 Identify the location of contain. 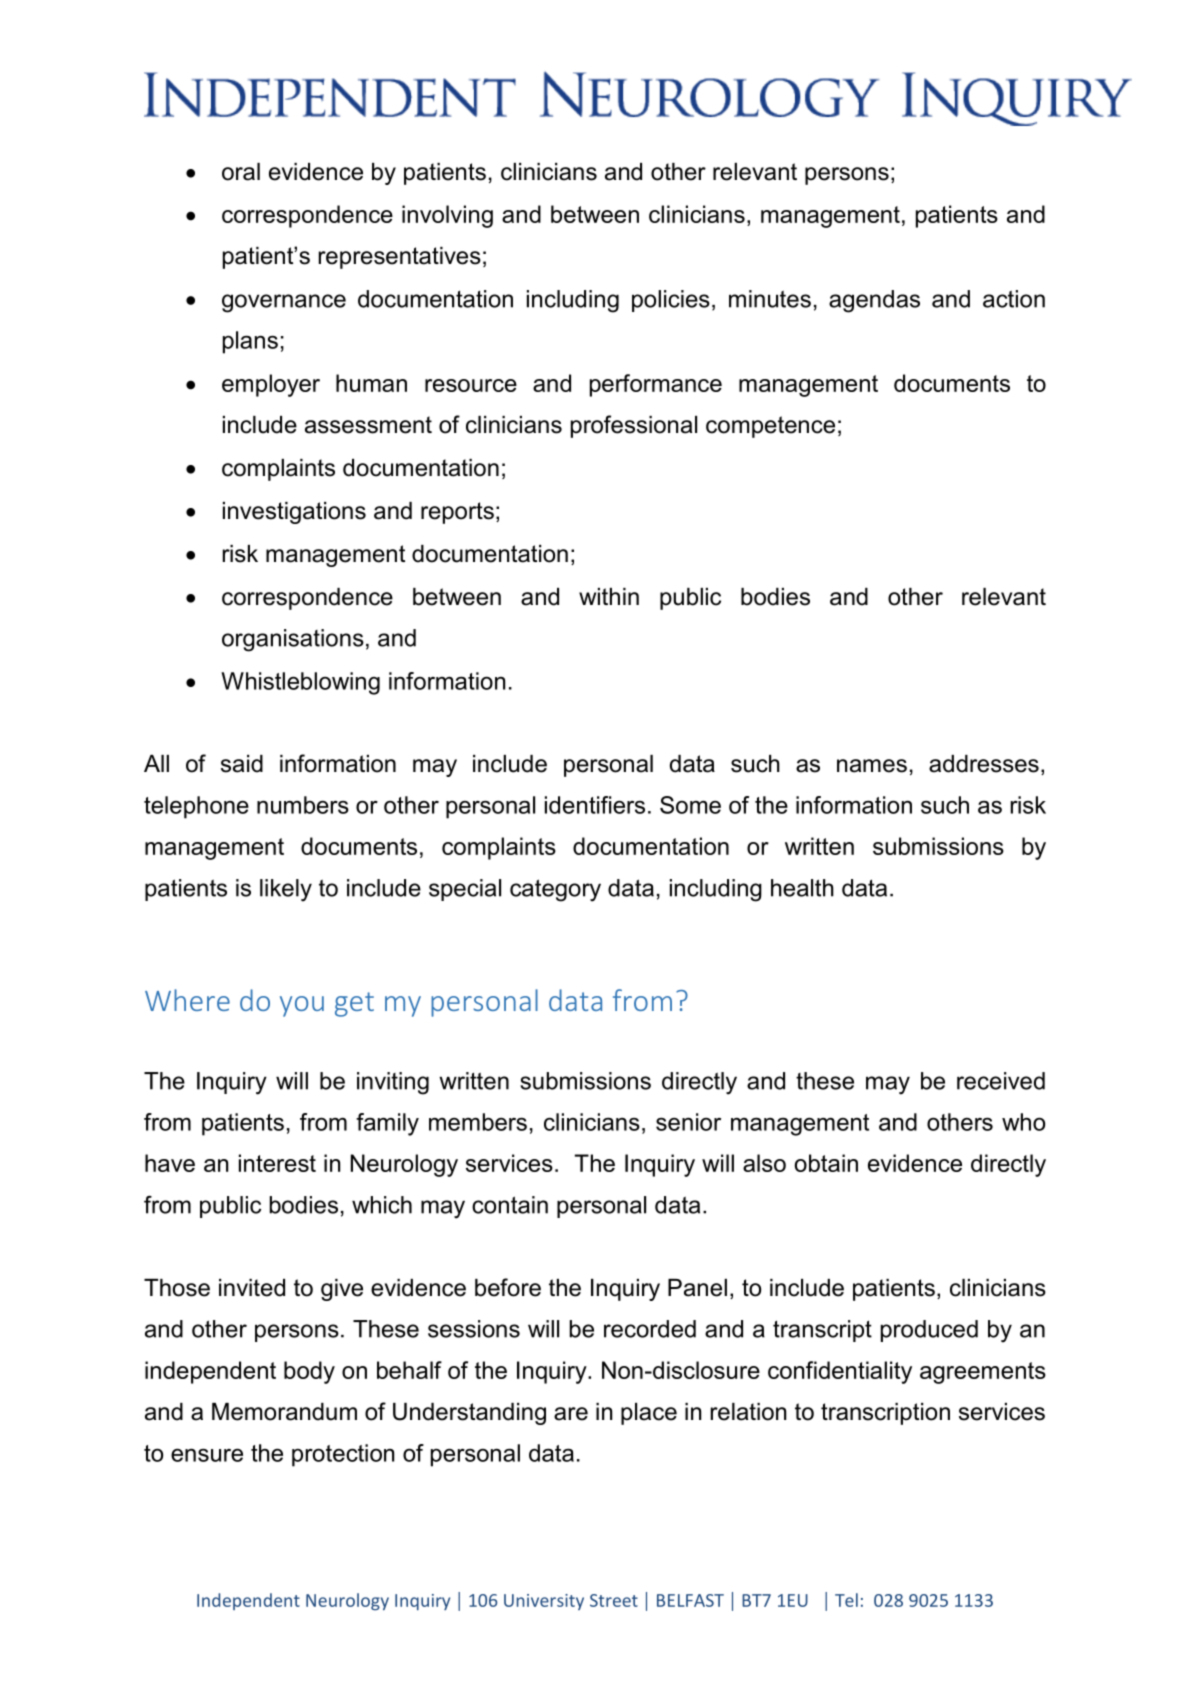
(510, 1205).
